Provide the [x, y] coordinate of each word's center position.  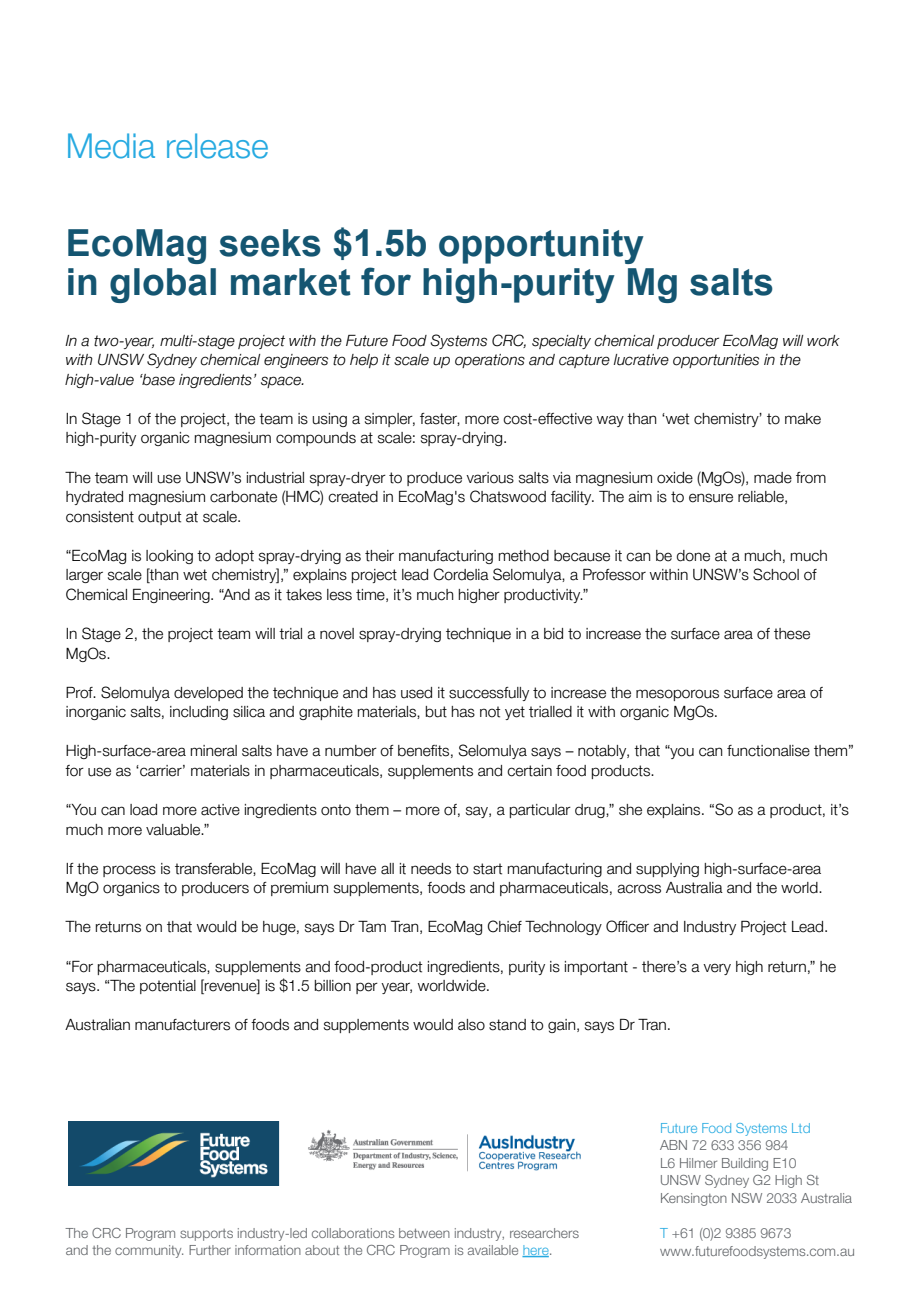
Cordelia [461, 574]
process [129, 871]
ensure [711, 498]
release [217, 146]
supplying [667, 870]
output [159, 518]
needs [431, 869]
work [823, 341]
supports [206, 1235]
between [424, 1233]
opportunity [541, 246]
